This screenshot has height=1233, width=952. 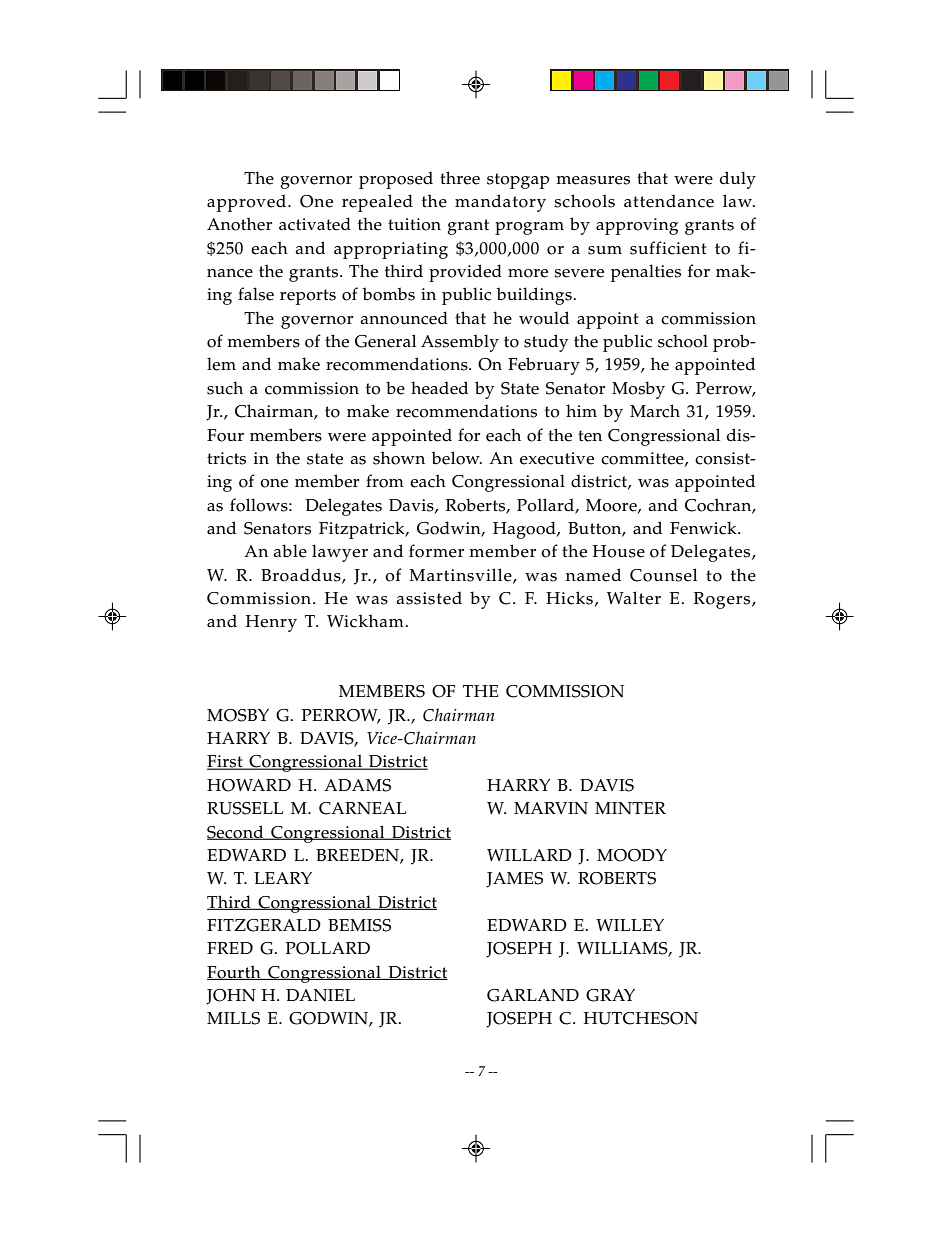 What do you see at coordinates (663, 575) in the screenshot?
I see `Counsel` at bounding box center [663, 575].
